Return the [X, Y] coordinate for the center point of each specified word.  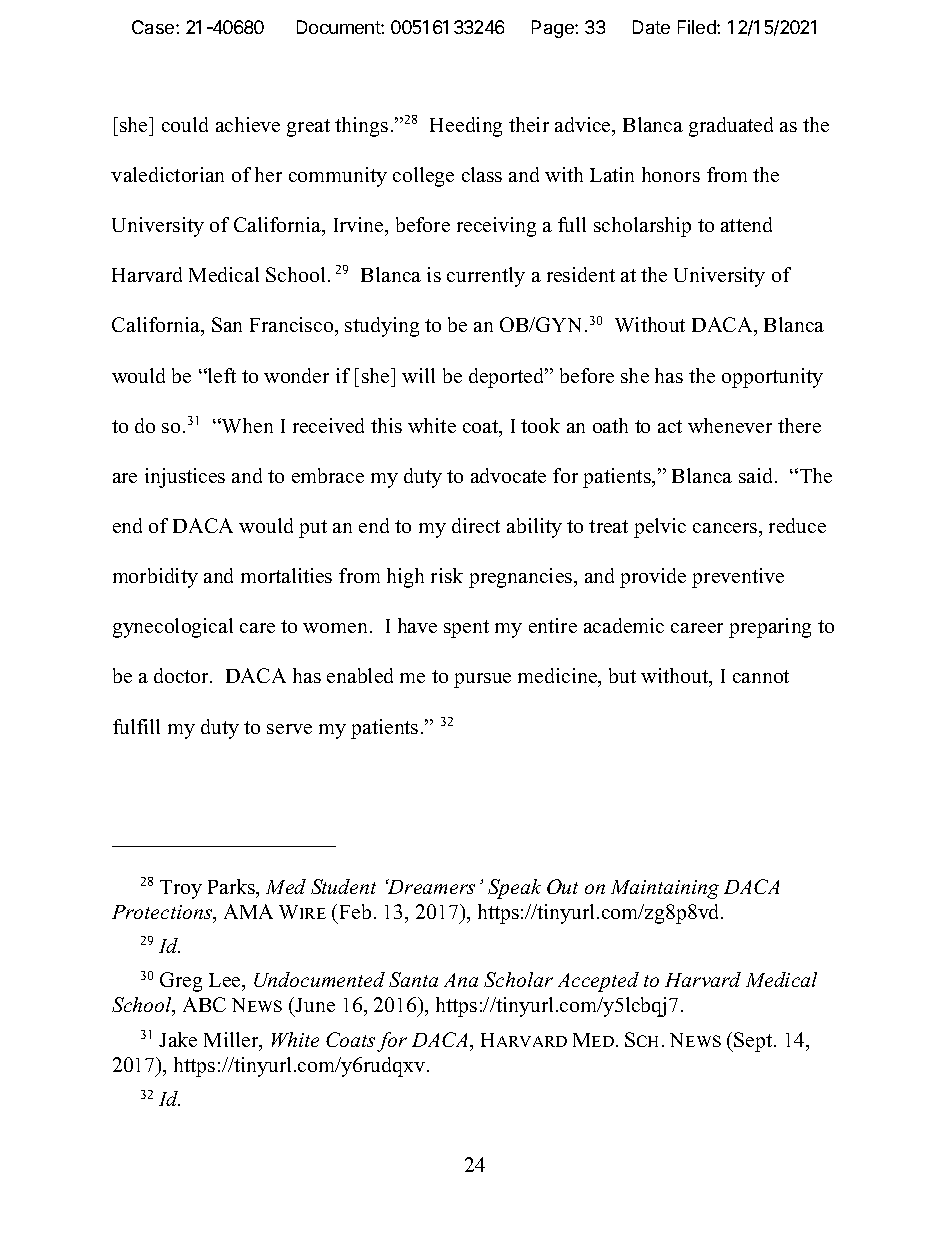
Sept [754, 1042]
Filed [698, 27]
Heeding [466, 127]
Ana [461, 980]
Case [154, 27]
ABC [204, 1004]
